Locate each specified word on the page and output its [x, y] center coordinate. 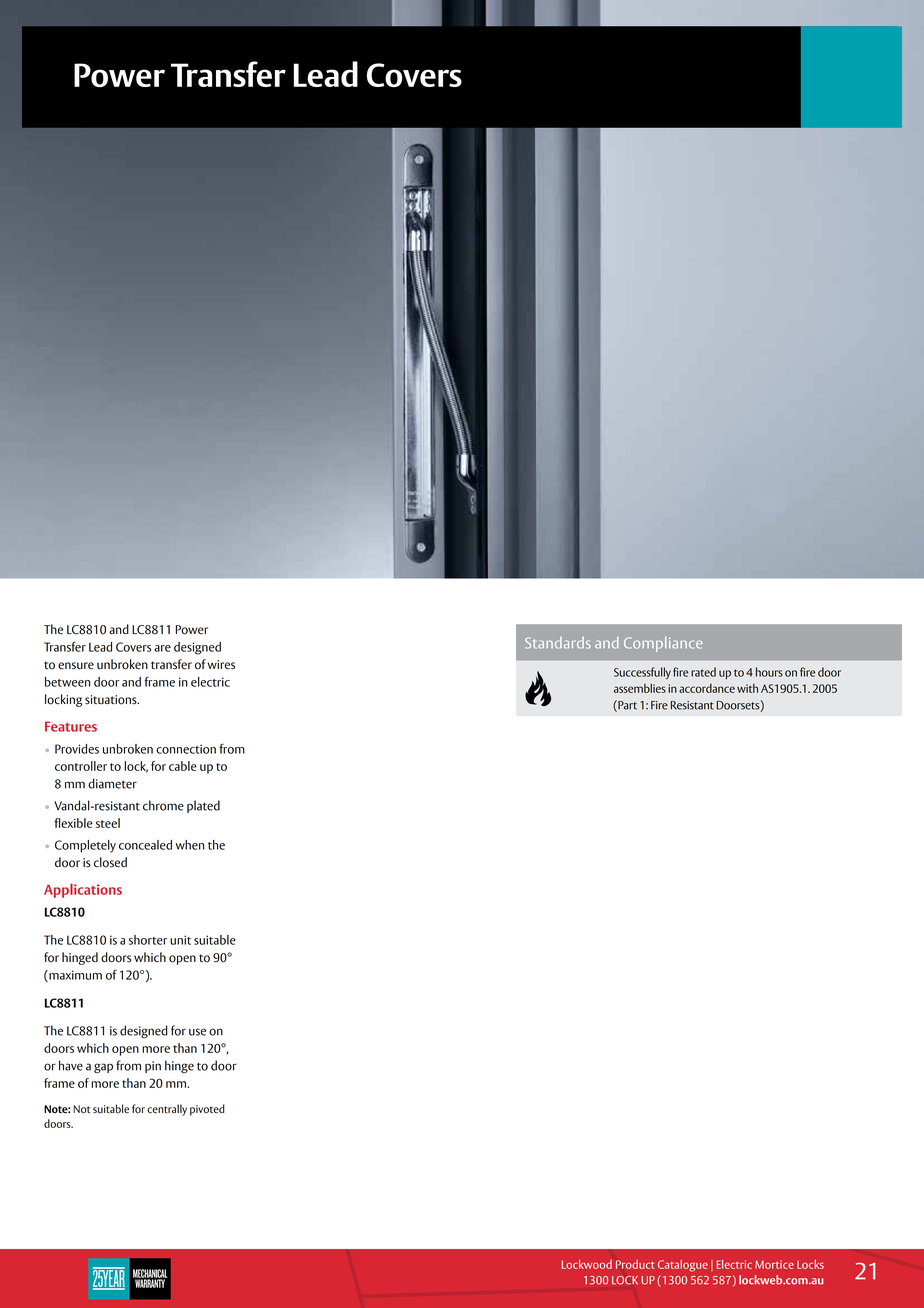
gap [103, 1068]
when [190, 845]
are [162, 648]
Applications [83, 891]
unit [180, 940]
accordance [707, 688]
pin [153, 1067]
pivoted [207, 1110]
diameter [112, 783]
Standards [558, 643]
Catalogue [683, 1266]
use [197, 1032]
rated [703, 672]
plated [203, 806]
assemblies [640, 688]
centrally [167, 1110]
